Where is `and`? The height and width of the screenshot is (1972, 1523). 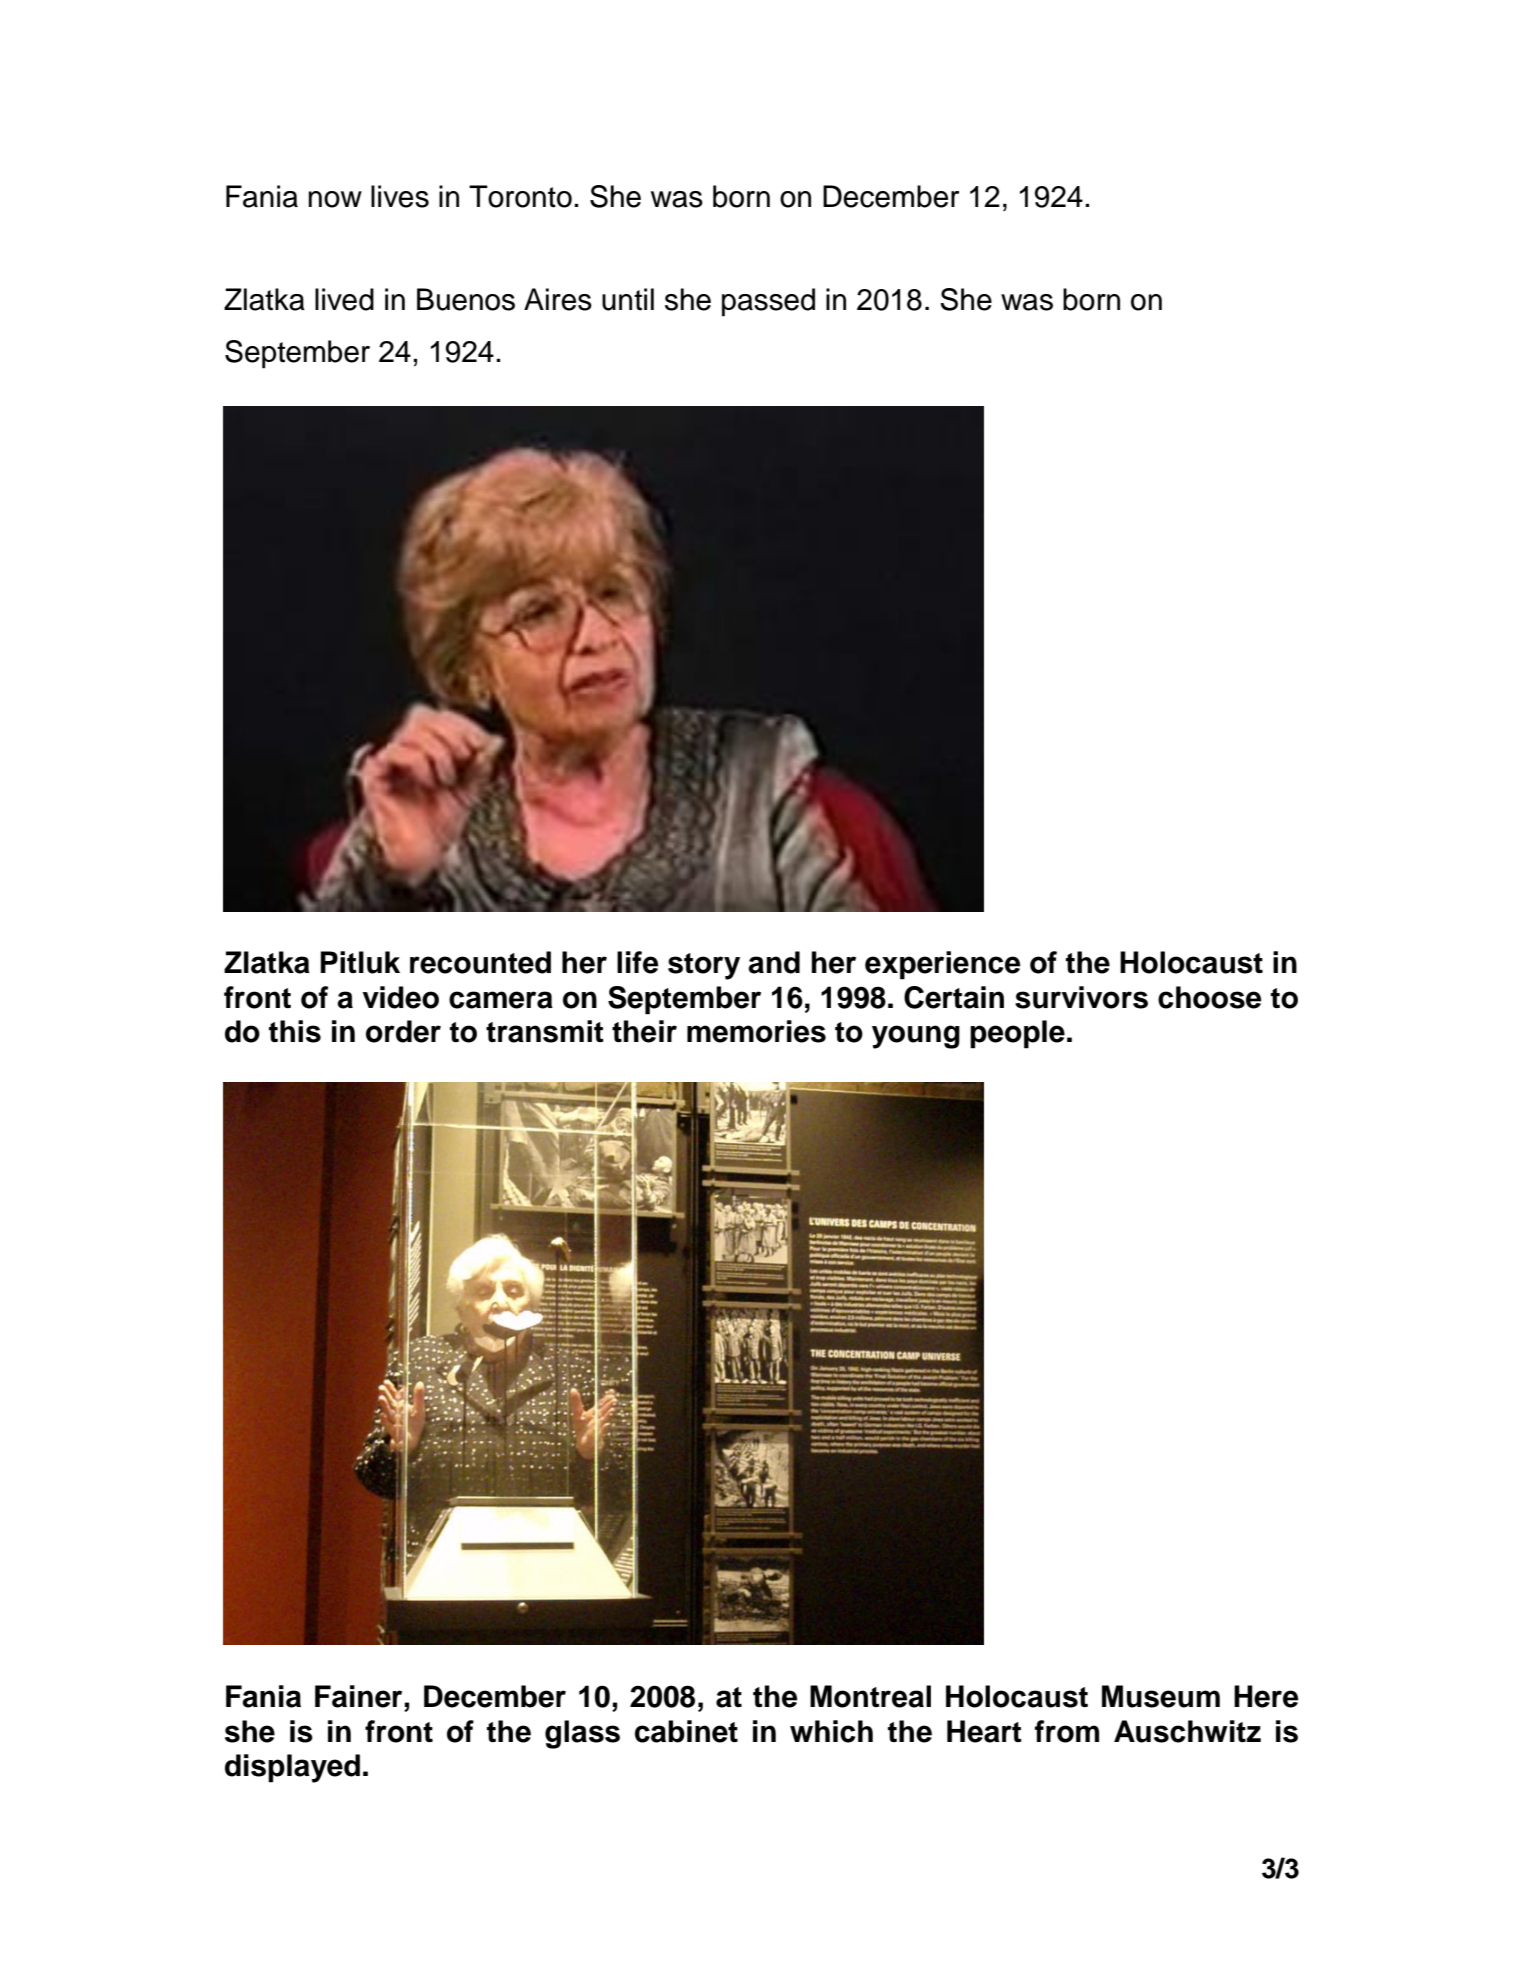
and is located at coordinates (774, 962).
